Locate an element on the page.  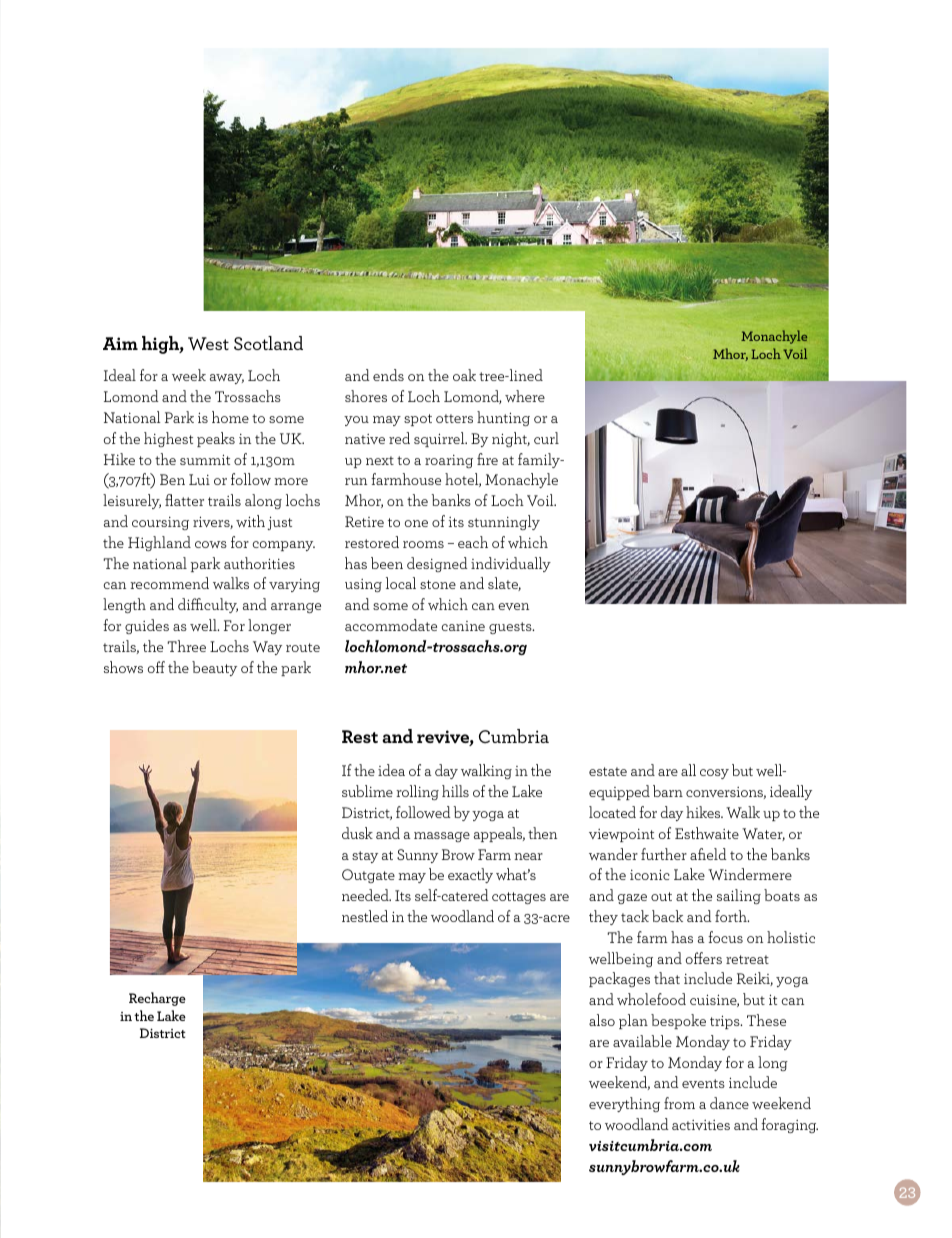
exactly is located at coordinates (470, 875).
